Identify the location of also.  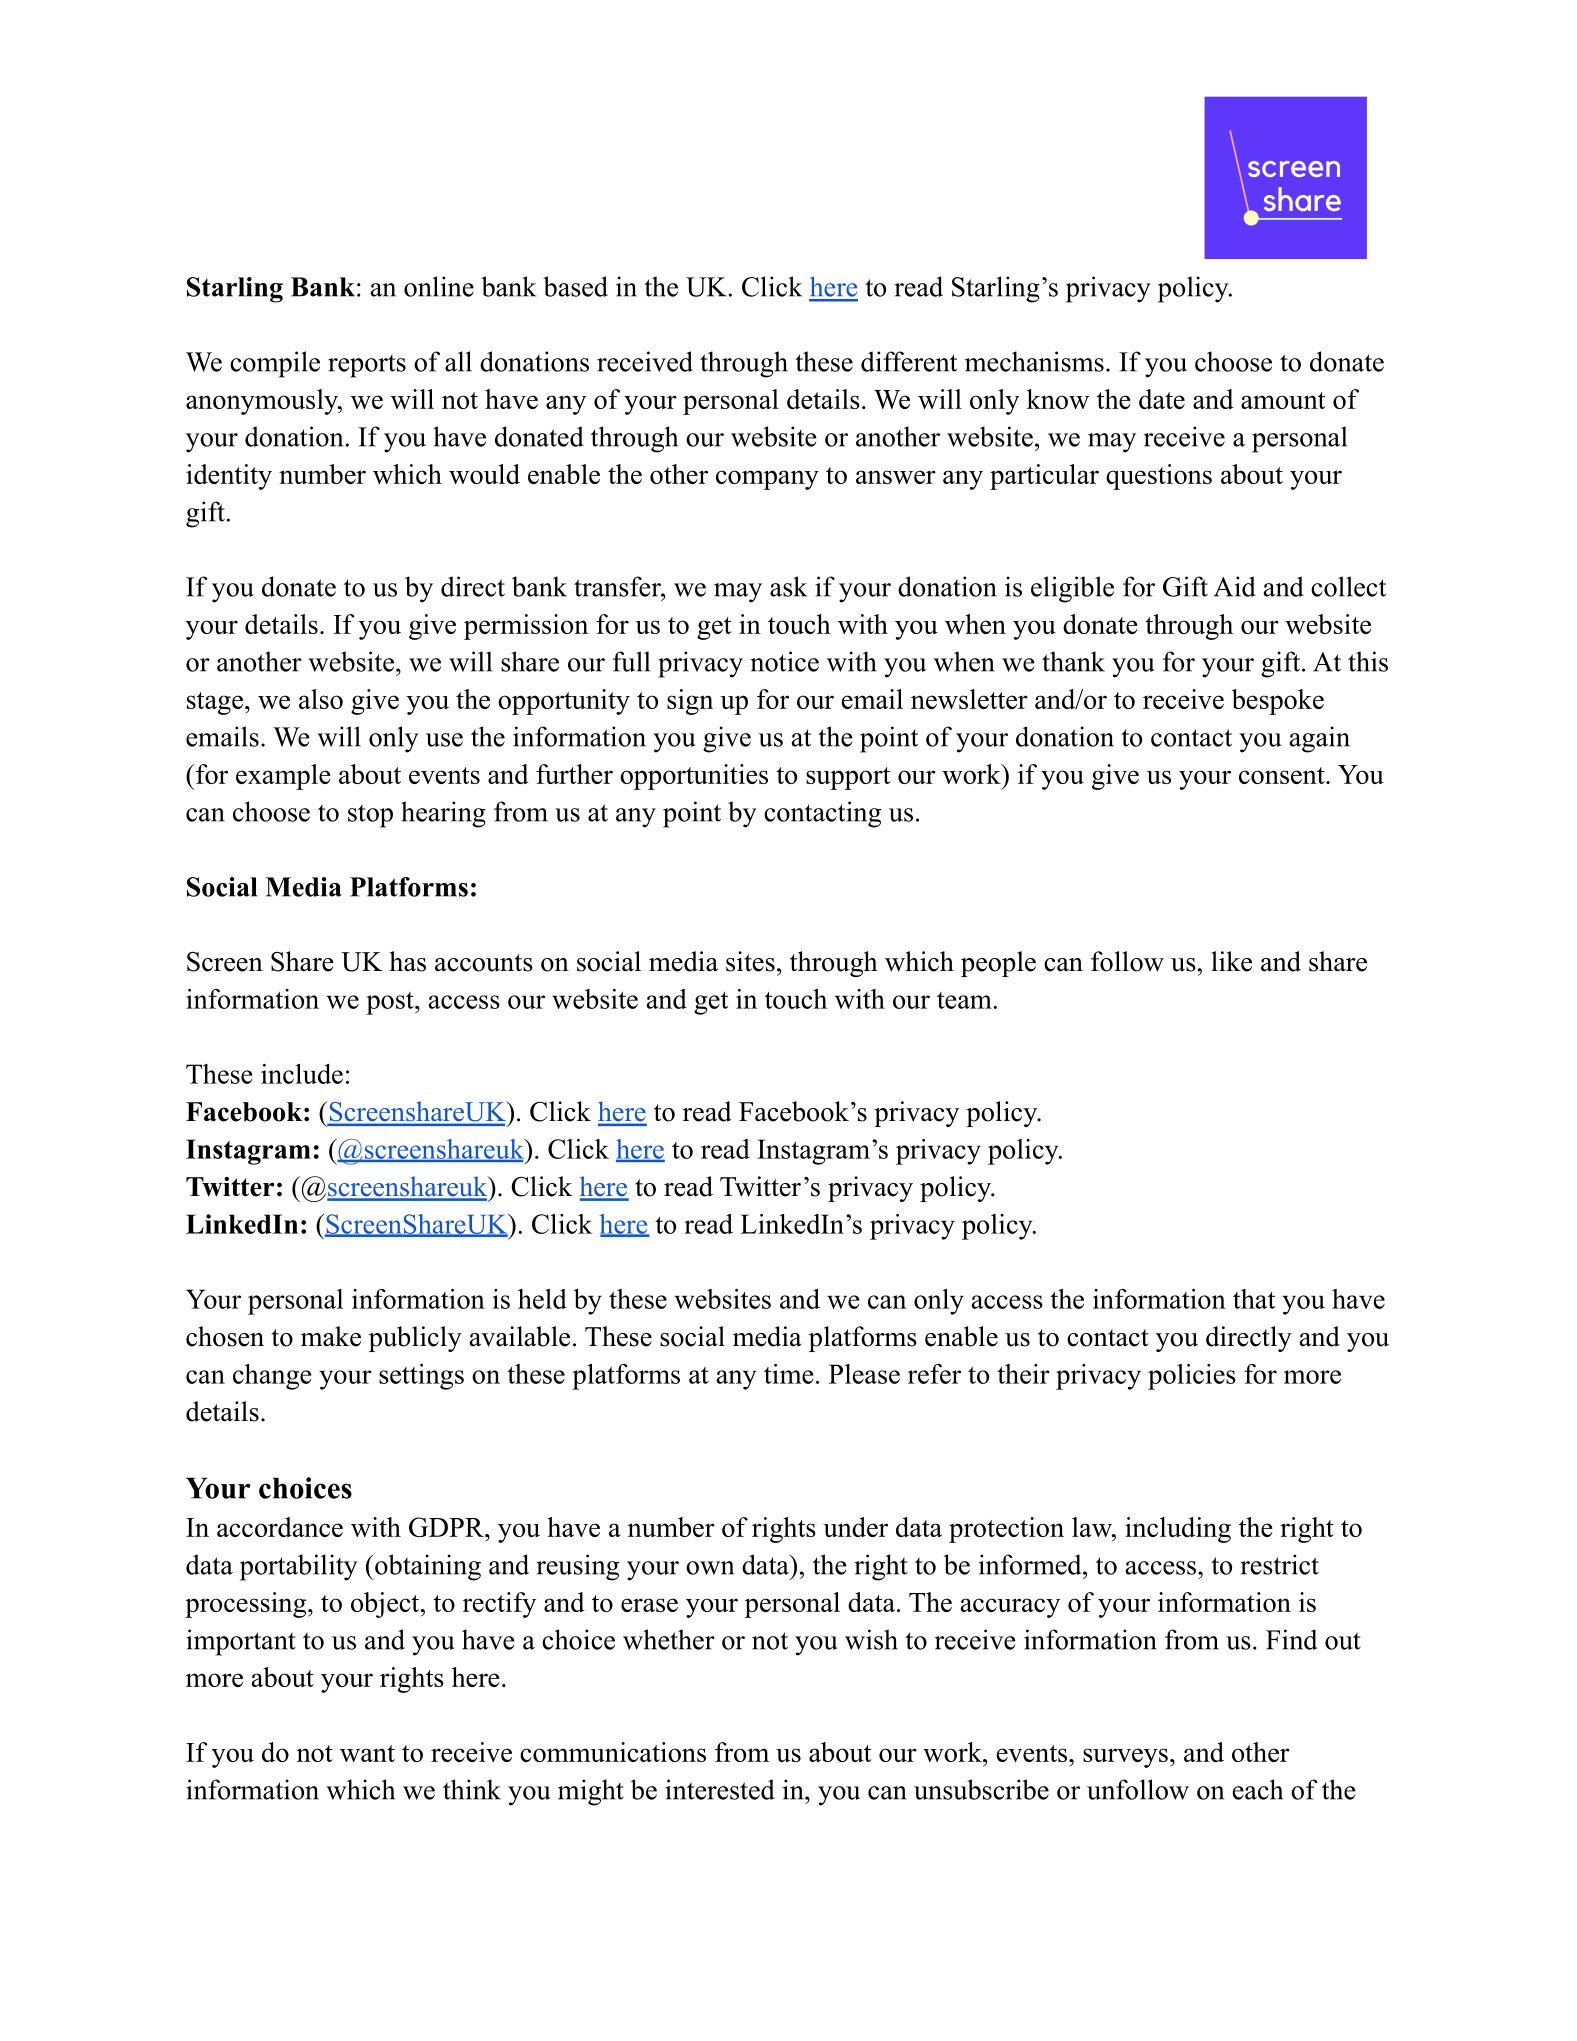
(321, 699).
